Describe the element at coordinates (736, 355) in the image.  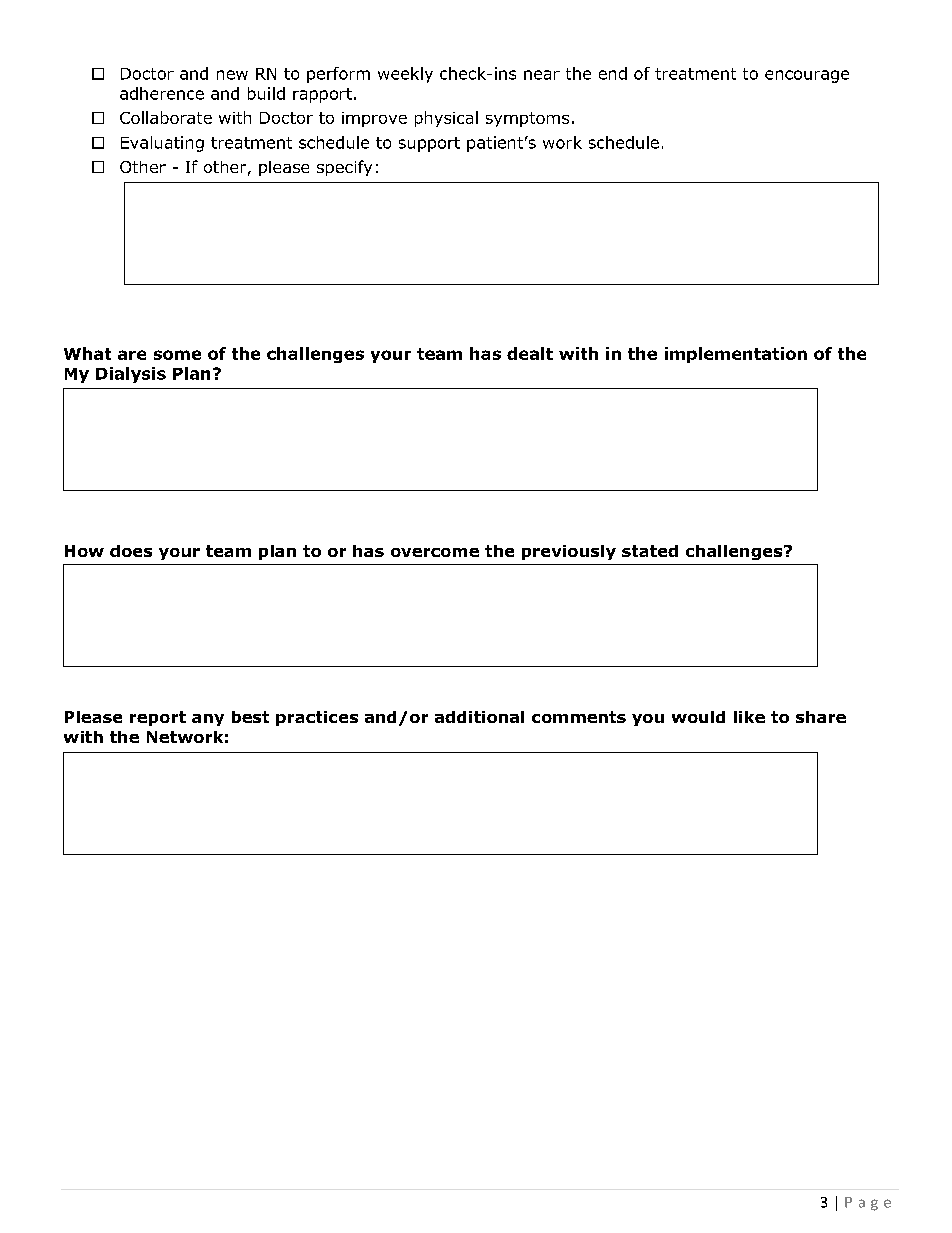
I see `implementation` at that location.
